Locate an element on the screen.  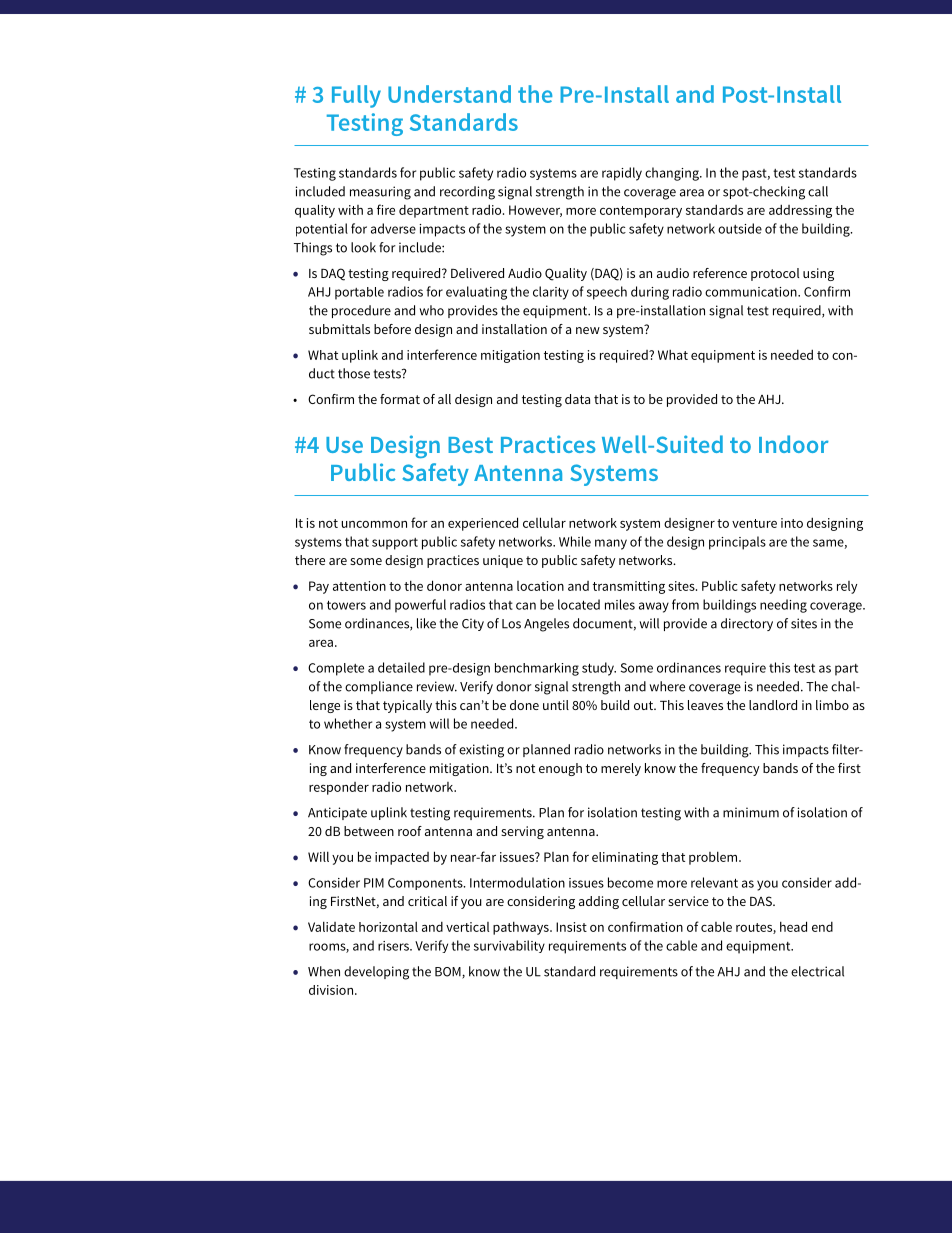
communication is located at coordinates (752, 292).
